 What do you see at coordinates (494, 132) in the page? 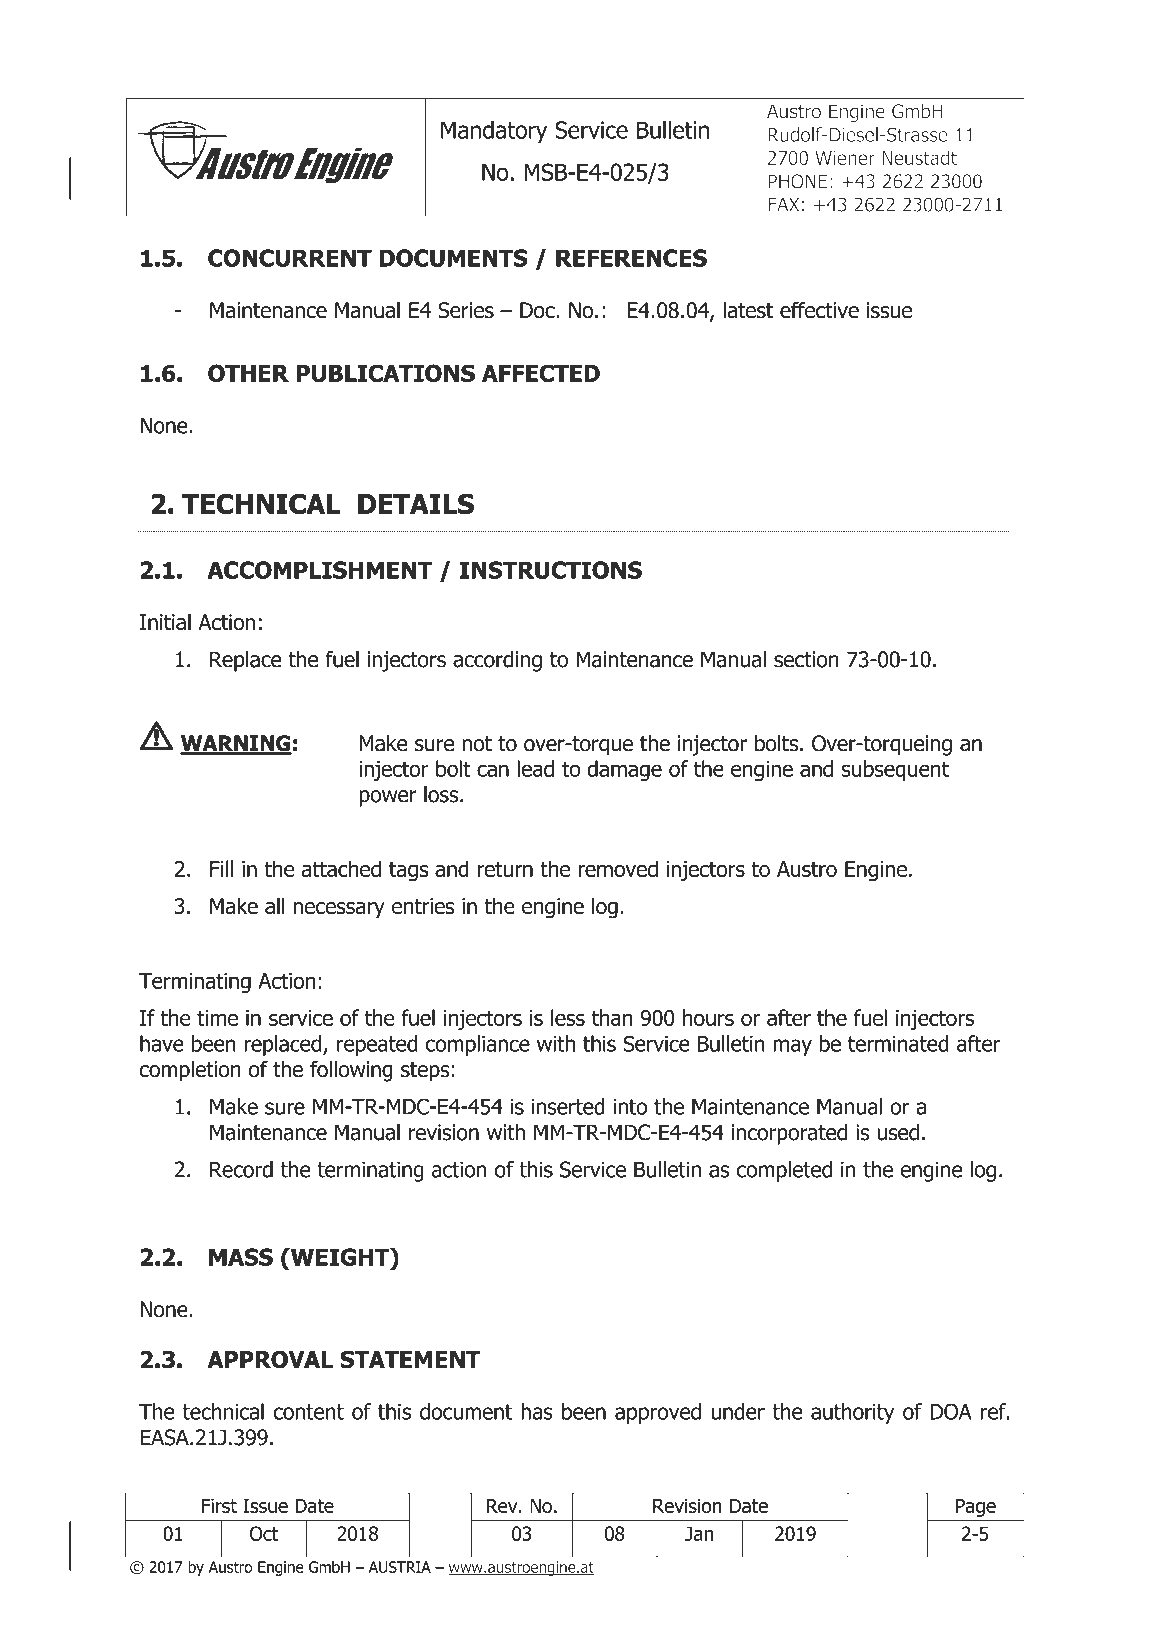
I see `Mandatory` at bounding box center [494, 132].
